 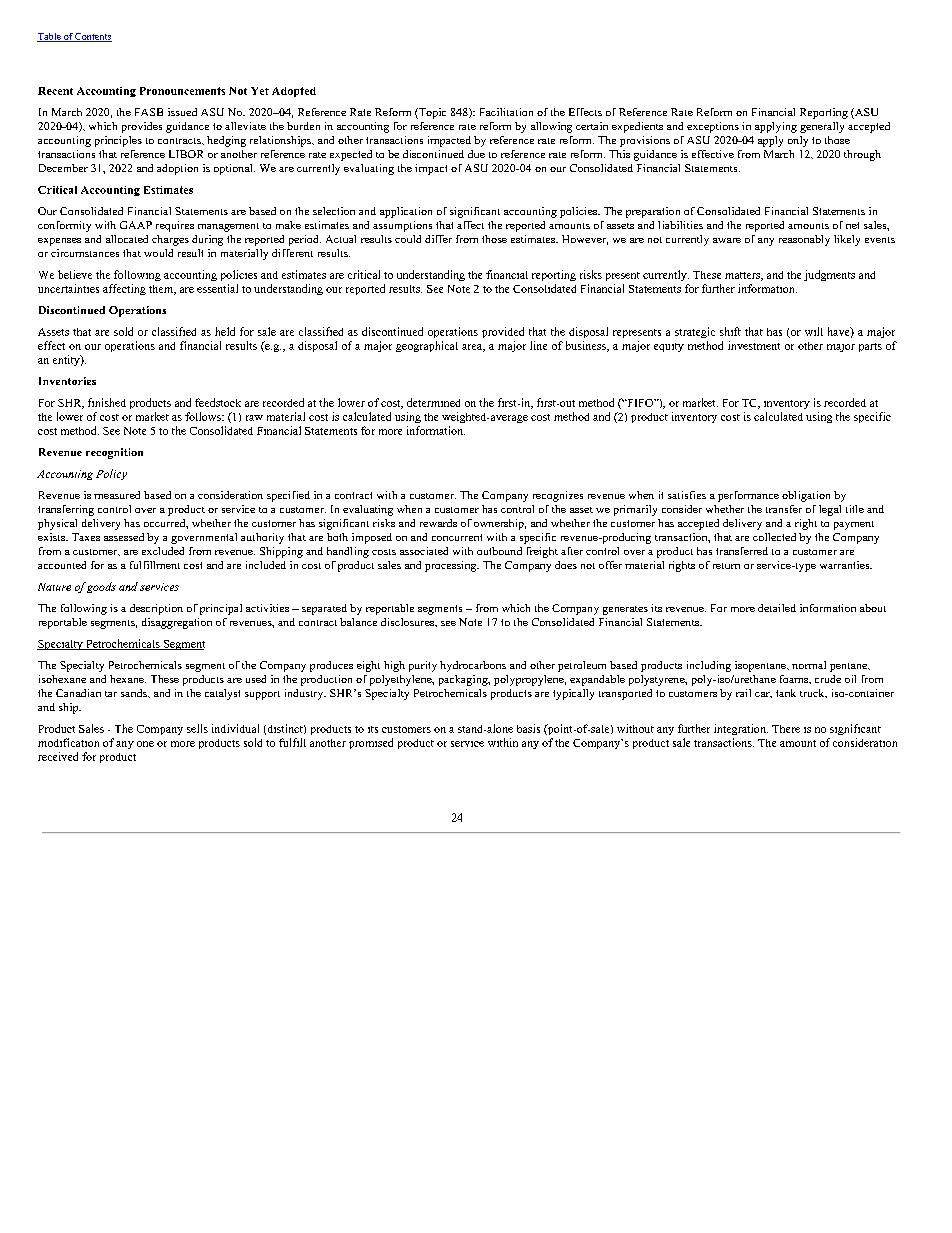 What do you see at coordinates (822, 127) in the document?
I see `generally` at bounding box center [822, 127].
